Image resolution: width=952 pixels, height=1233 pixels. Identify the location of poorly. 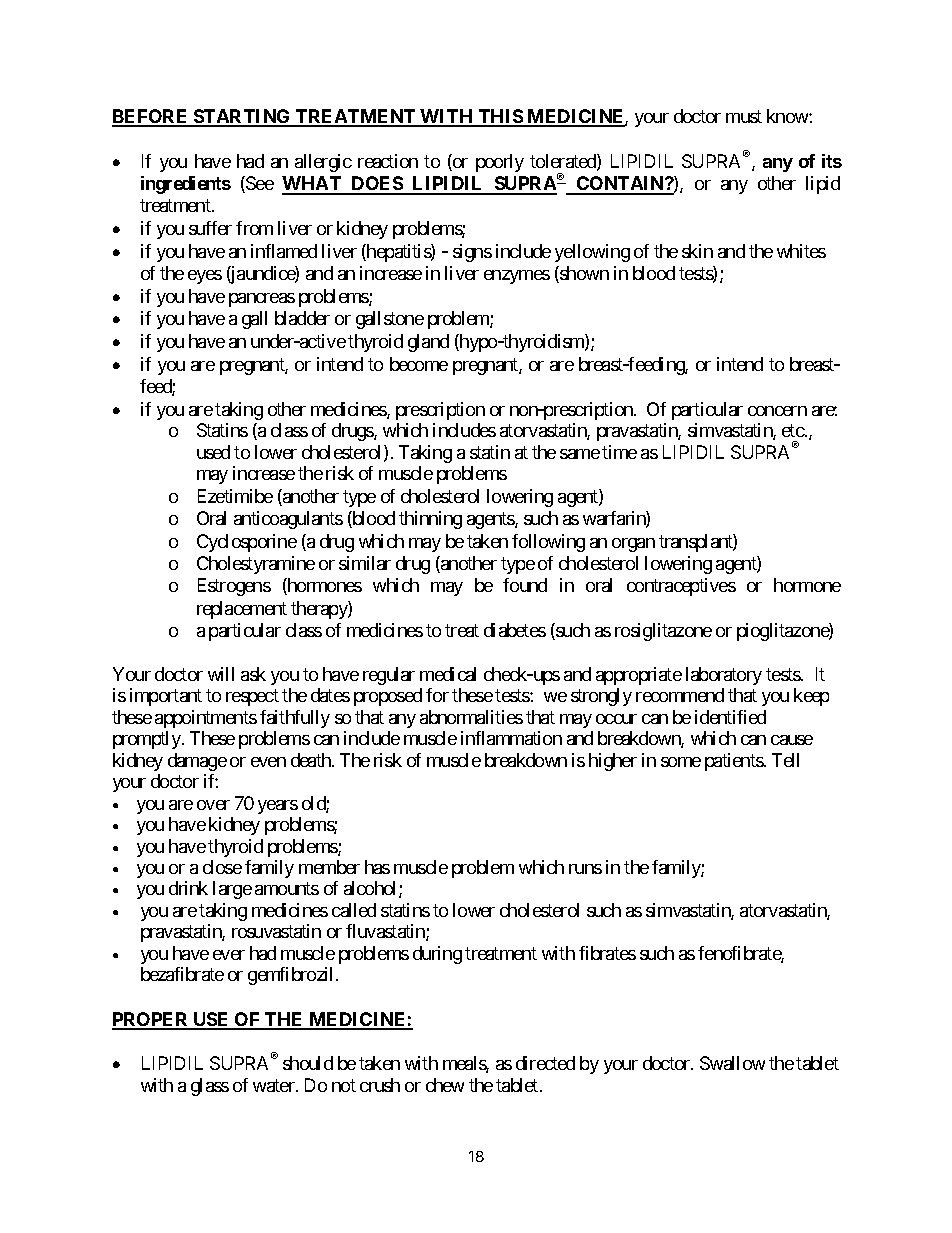
(500, 163).
